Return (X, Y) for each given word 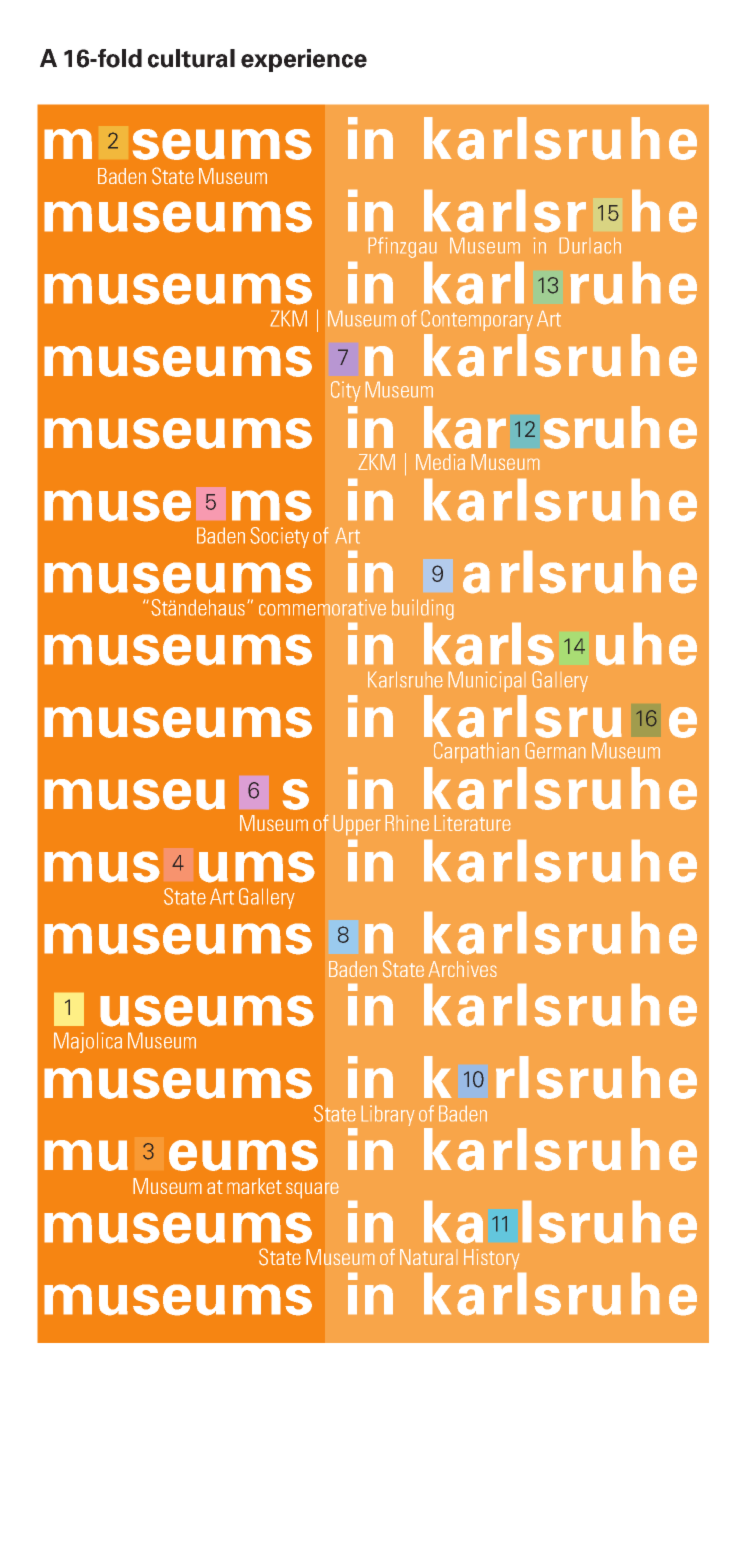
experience (304, 60)
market (254, 1186)
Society (279, 537)
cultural (191, 58)
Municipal (485, 682)
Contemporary (477, 320)
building (422, 610)
